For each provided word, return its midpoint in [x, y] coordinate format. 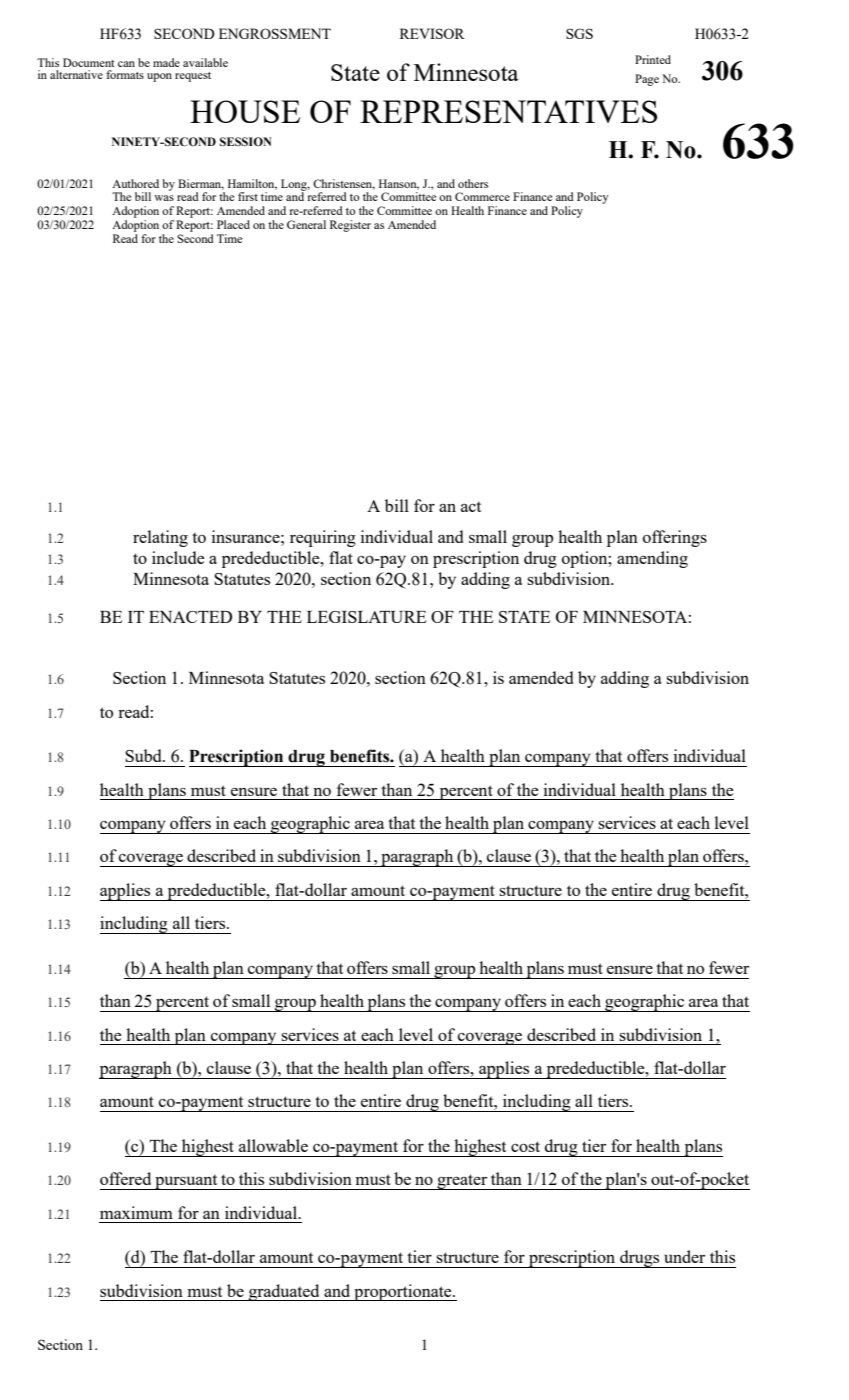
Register [350, 226]
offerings [675, 538]
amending [652, 559]
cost [525, 1146]
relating [160, 538]
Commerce [482, 196]
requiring [323, 538]
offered [125, 1178]
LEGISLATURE [366, 617]
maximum [136, 1212]
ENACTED [190, 617]
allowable [273, 1145]
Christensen [344, 184]
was [164, 198]
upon [159, 77]
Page [647, 80]
